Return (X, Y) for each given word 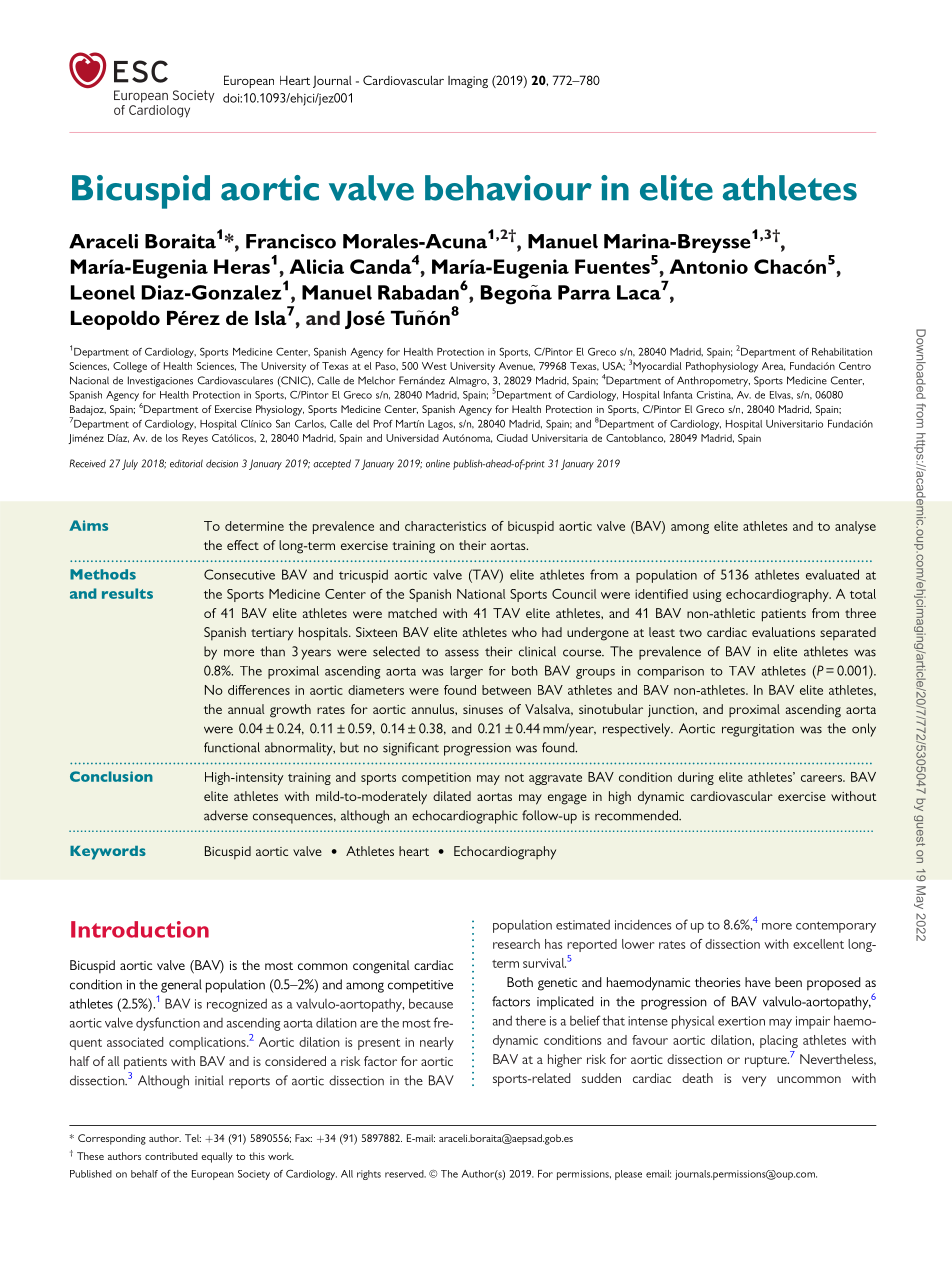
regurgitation (758, 730)
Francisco (291, 241)
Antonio (708, 266)
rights (369, 1175)
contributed (171, 1156)
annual (246, 709)
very (754, 1081)
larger (466, 672)
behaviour (508, 188)
